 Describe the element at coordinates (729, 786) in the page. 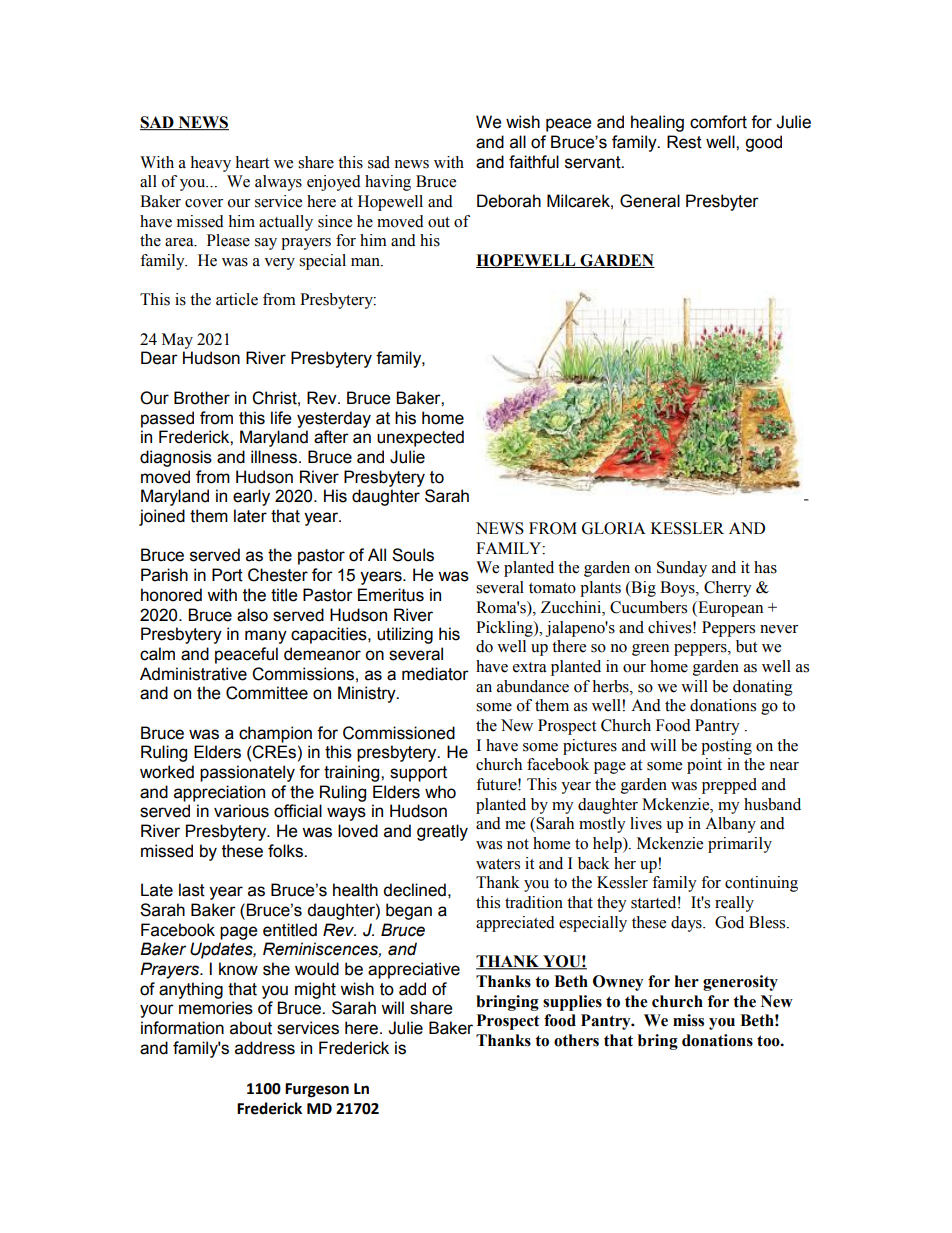

I see `prepped` at that location.
